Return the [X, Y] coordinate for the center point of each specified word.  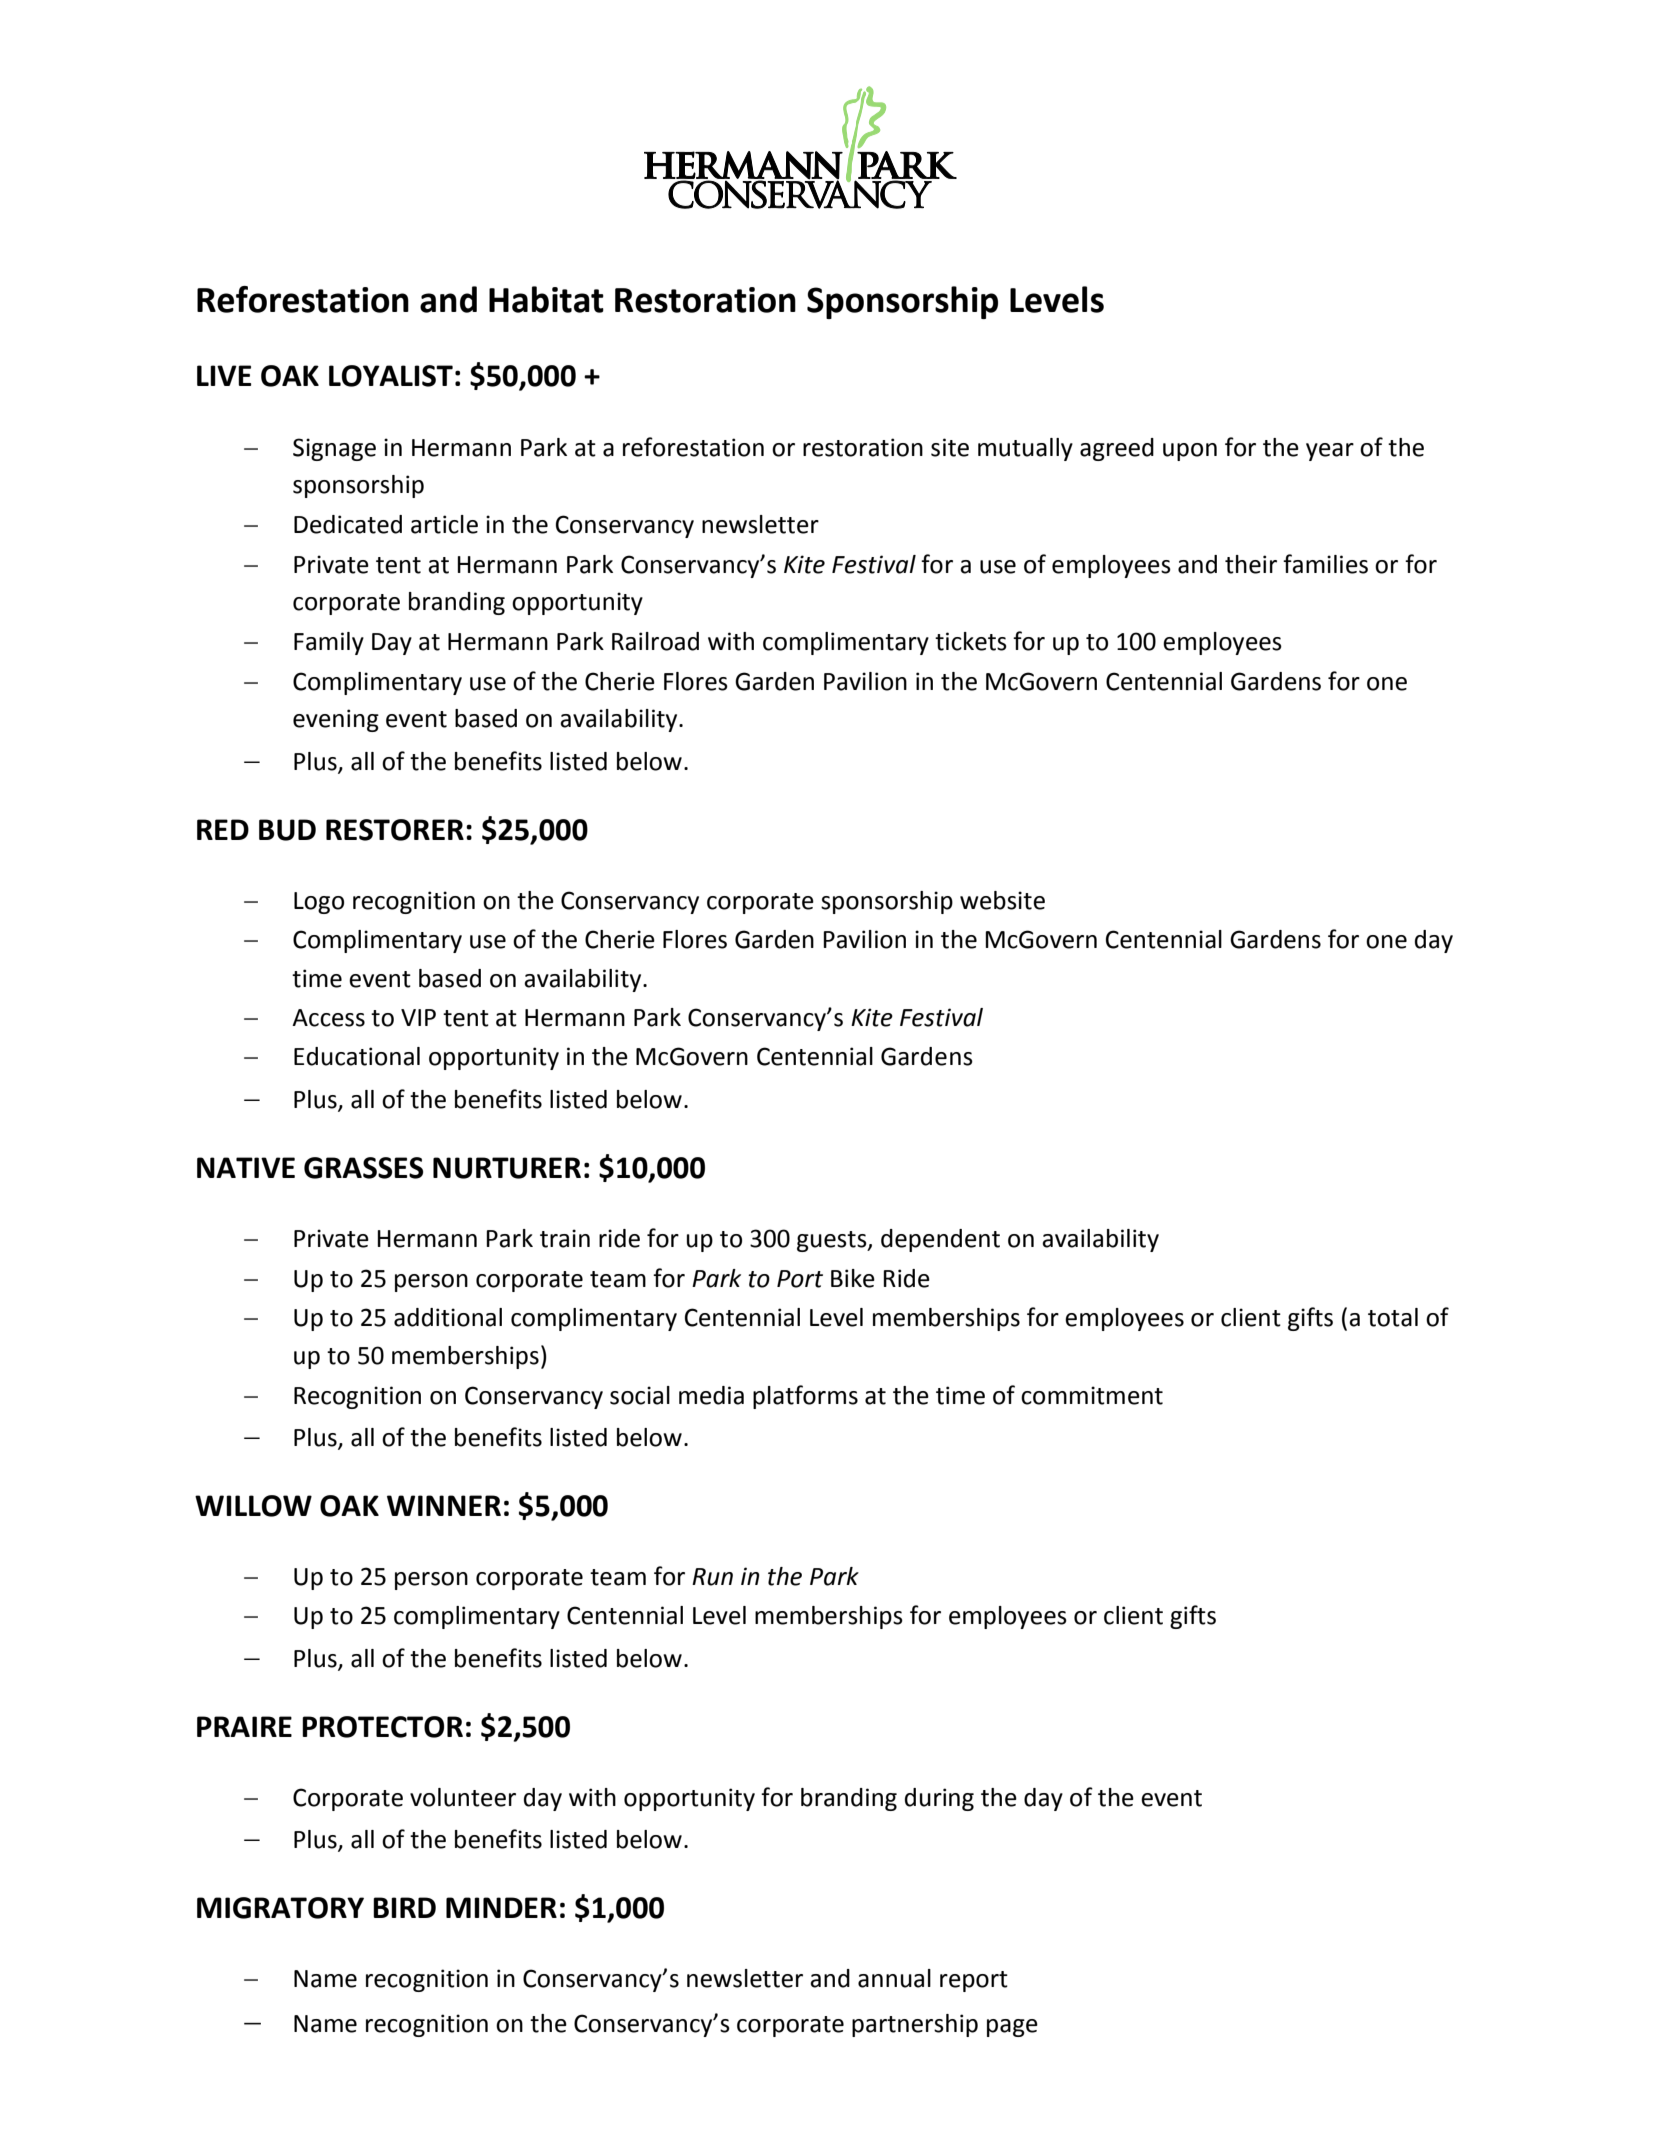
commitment [1092, 1395]
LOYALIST [391, 376]
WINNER [444, 1505]
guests [833, 1241]
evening [336, 720]
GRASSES [363, 1168]
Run [712, 1577]
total [1393, 1317]
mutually [1025, 449]
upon [1190, 452]
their [1251, 564]
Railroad [655, 641]
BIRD [404, 1907]
